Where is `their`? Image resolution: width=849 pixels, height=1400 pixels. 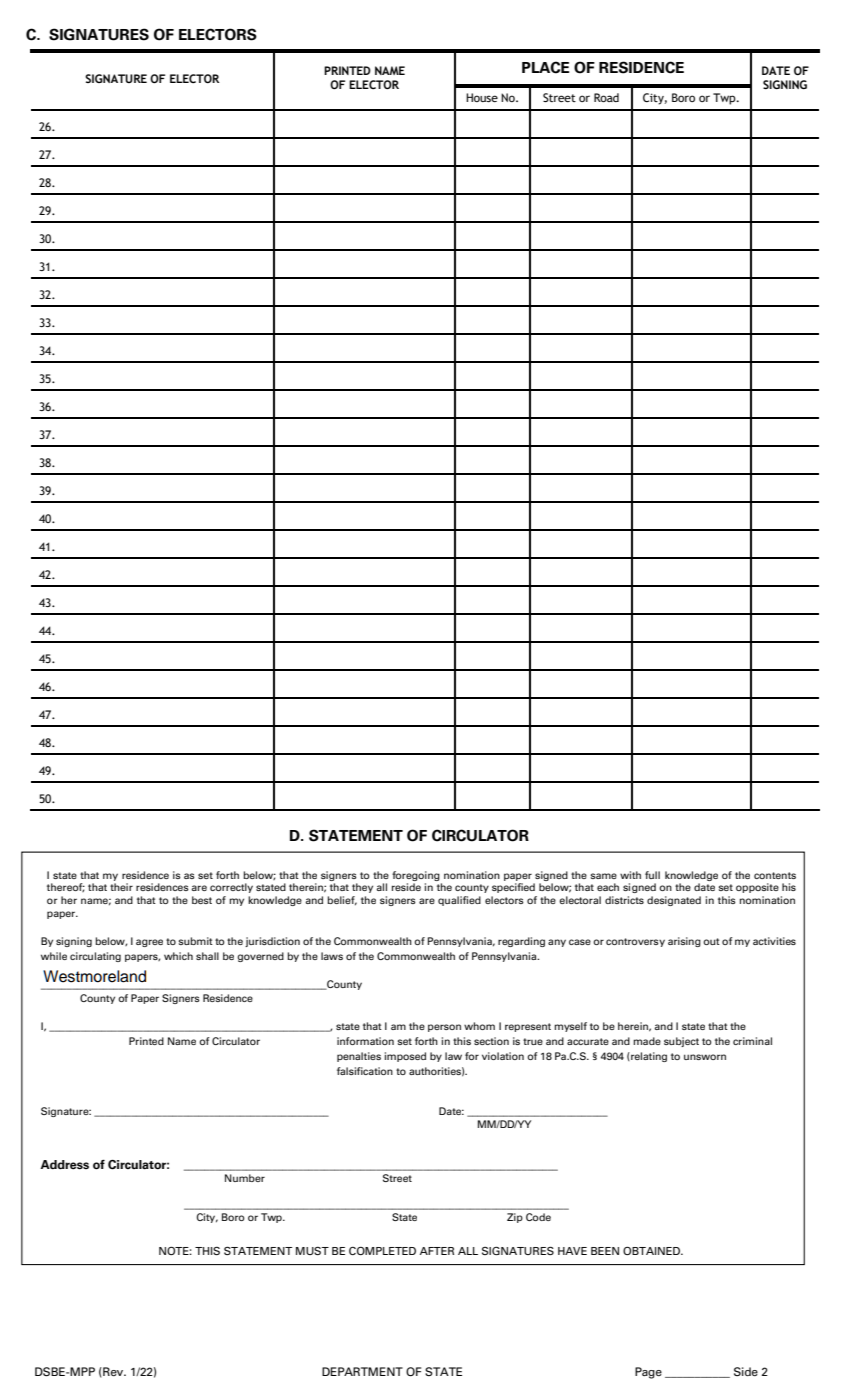 their is located at coordinates (121, 887).
